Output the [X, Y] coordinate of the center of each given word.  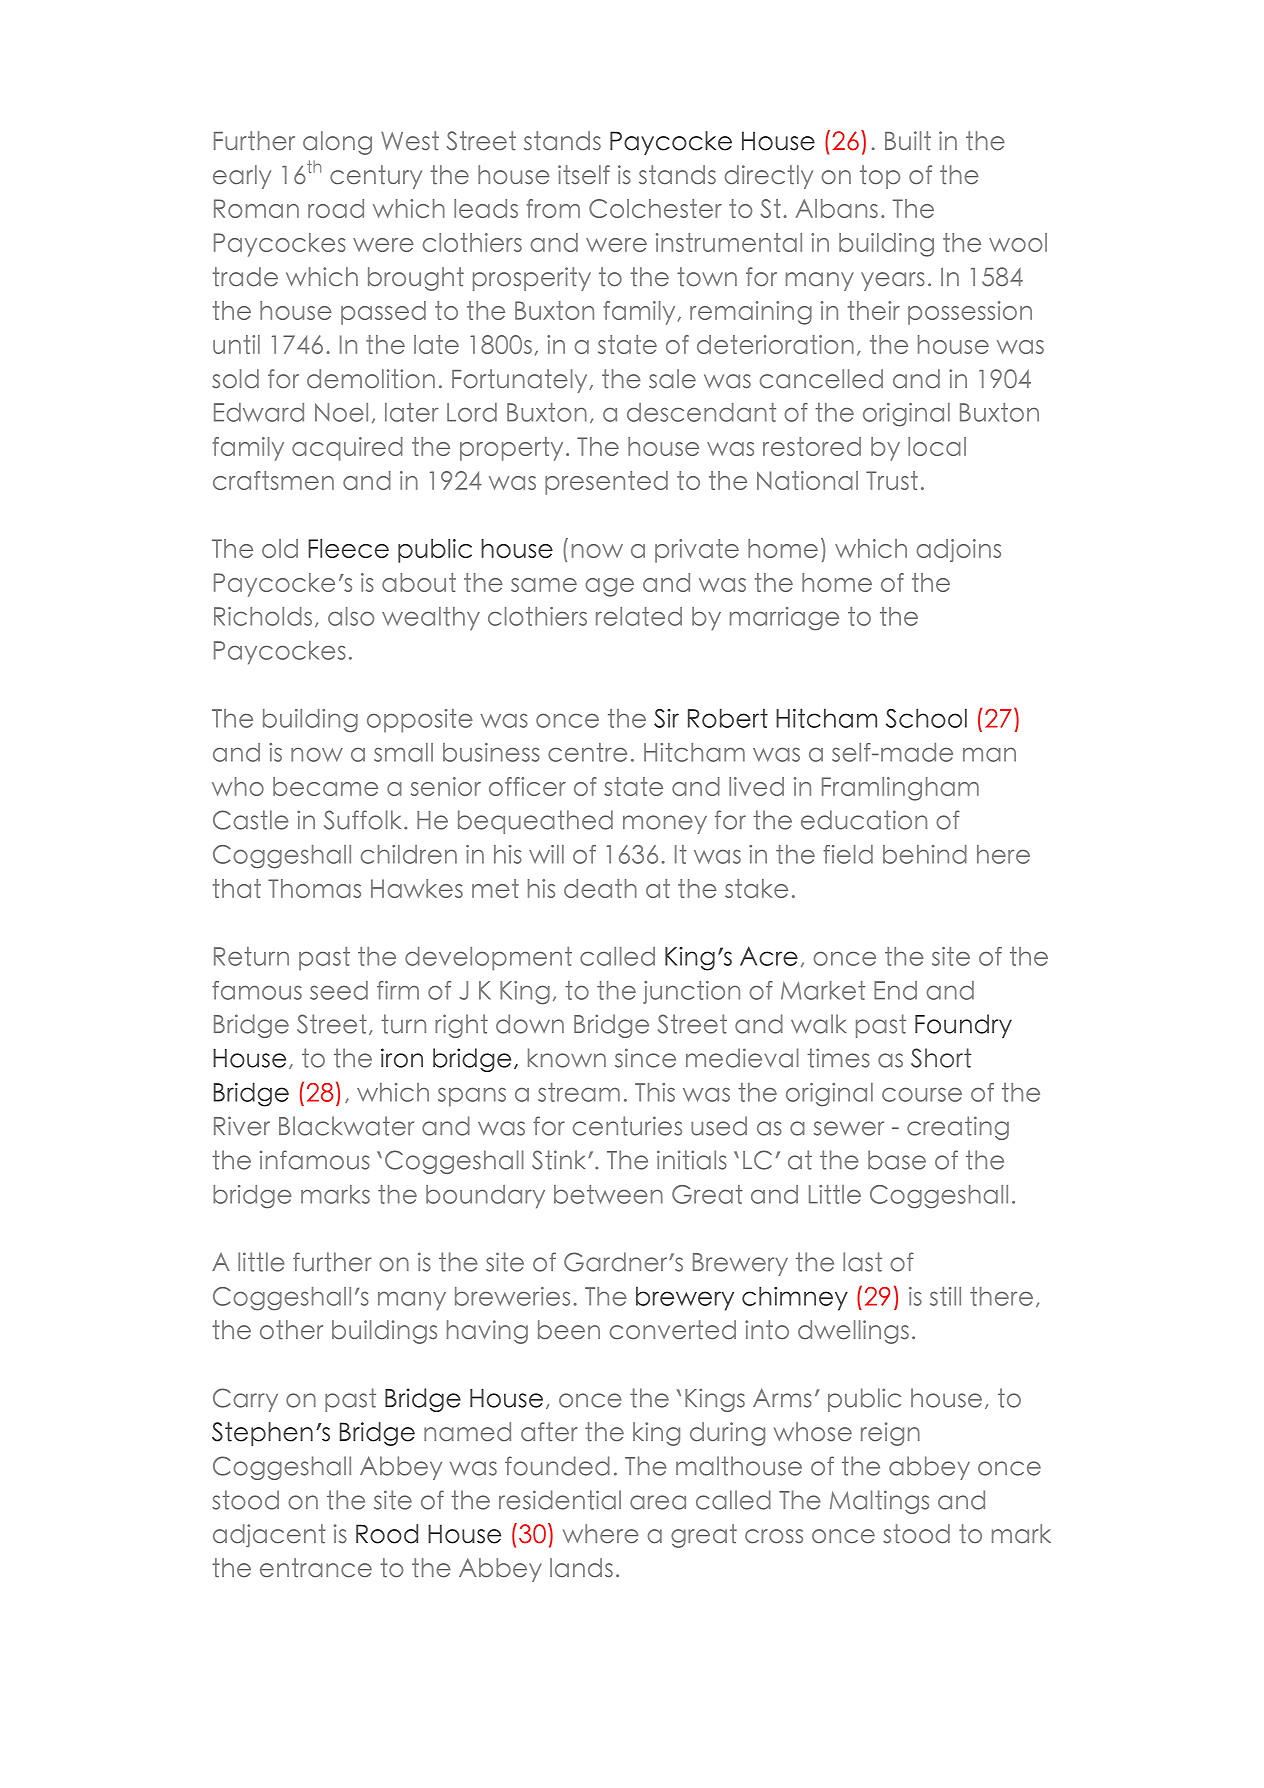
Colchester [655, 208]
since [645, 1058]
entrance [316, 1568]
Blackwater [346, 1126]
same [544, 585]
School [926, 718]
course [922, 1094]
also [351, 616]
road [336, 208]
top [880, 177]
